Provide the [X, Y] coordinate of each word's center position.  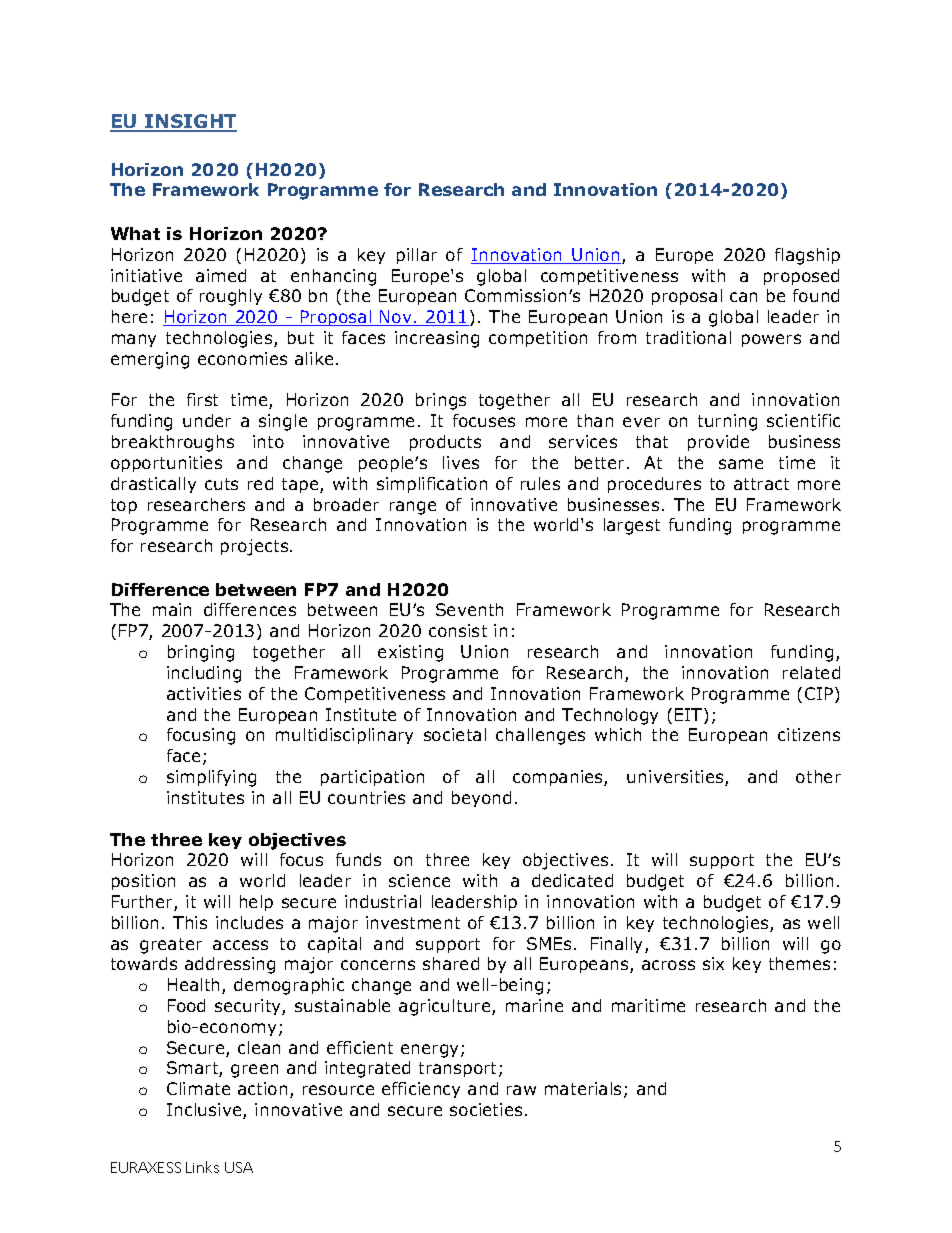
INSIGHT [190, 123]
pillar [417, 256]
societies [486, 1109]
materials [585, 1090]
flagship [807, 256]
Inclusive [205, 1111]
